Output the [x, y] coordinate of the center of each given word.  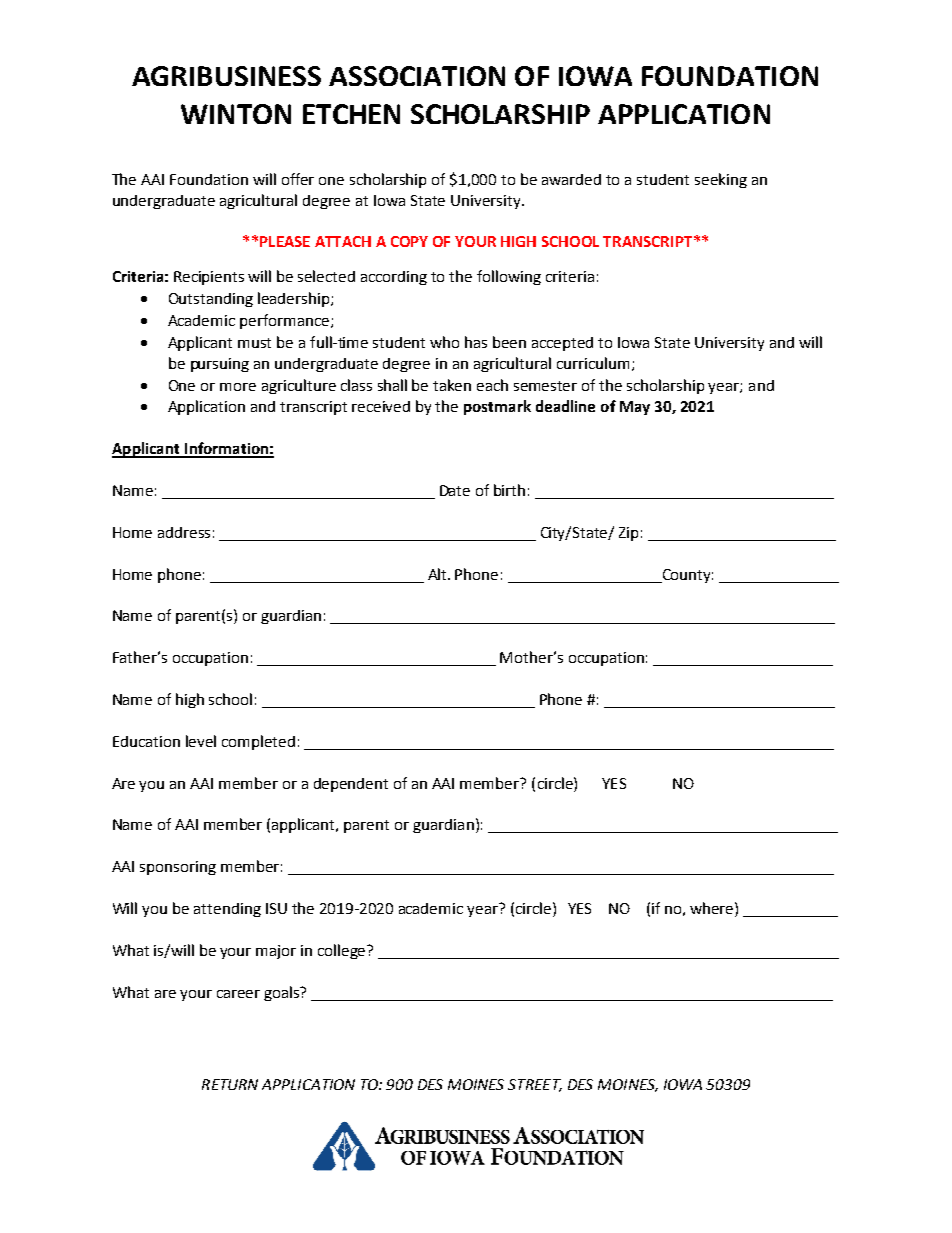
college [343, 951]
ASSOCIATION [417, 76]
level [201, 741]
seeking [721, 180]
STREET [535, 1085]
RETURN [230, 1084]
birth [509, 490]
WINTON [236, 114]
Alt [438, 574]
